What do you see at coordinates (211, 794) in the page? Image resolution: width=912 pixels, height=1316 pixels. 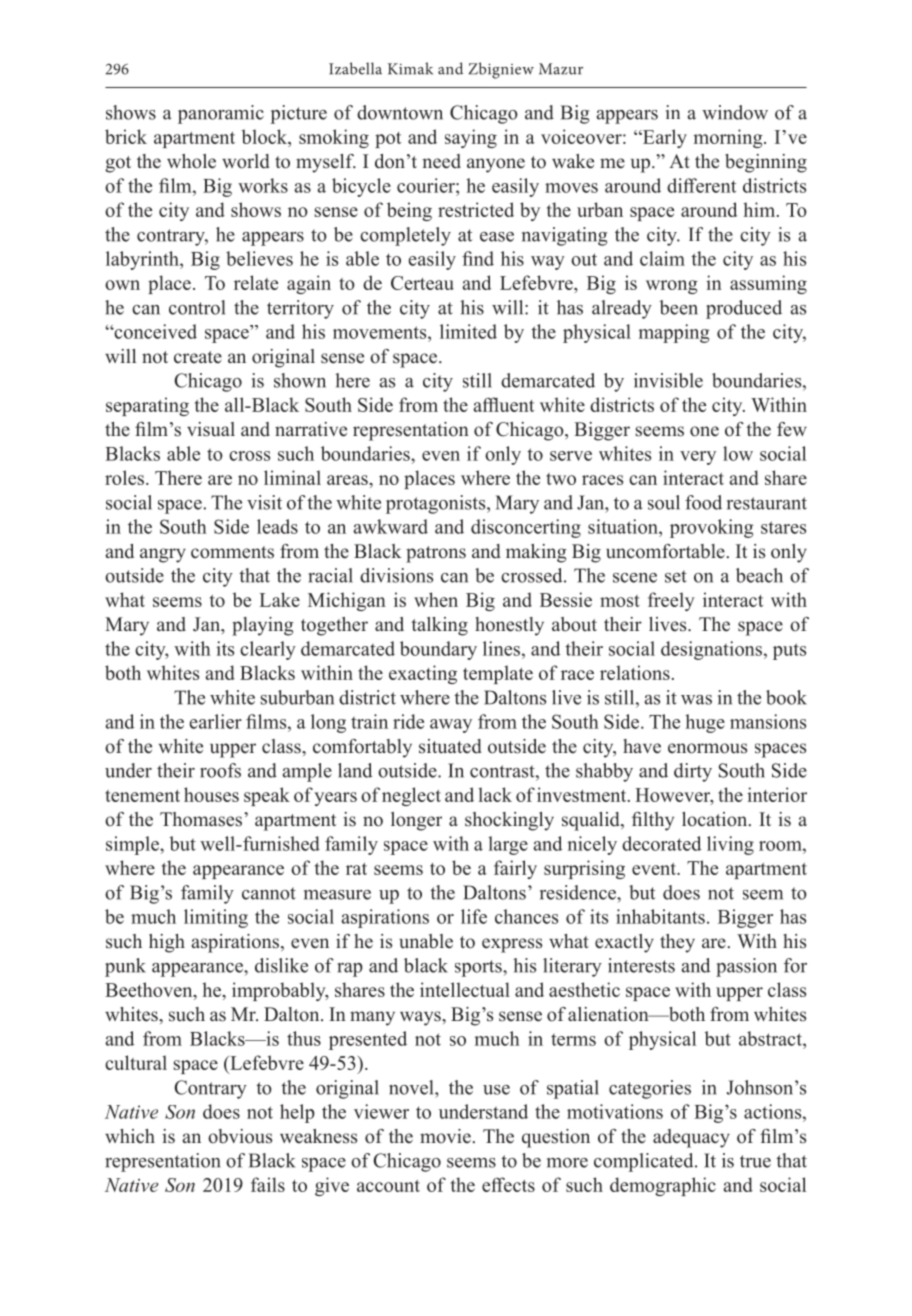 I see `houses` at bounding box center [211, 794].
